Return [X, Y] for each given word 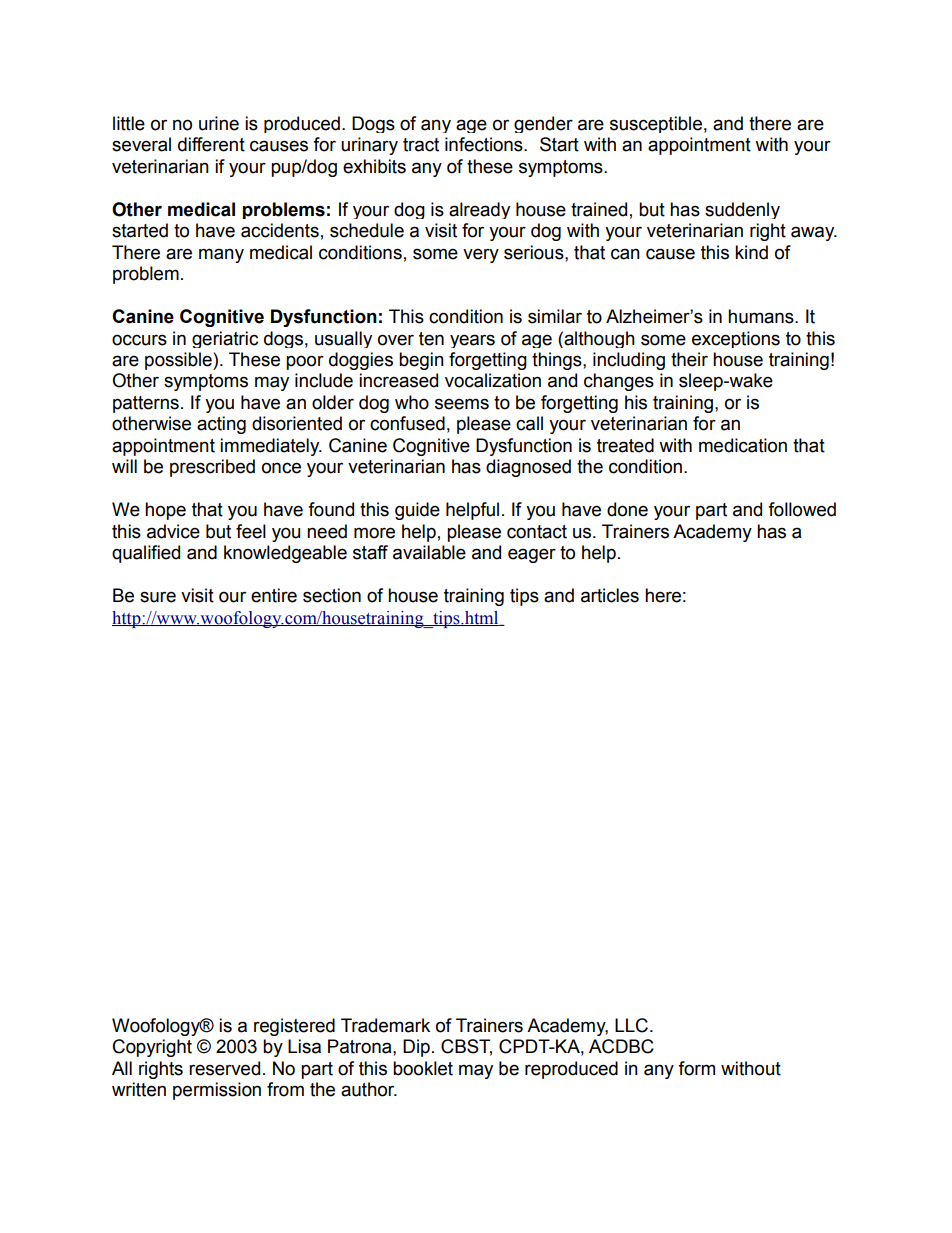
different [211, 144]
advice [173, 531]
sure [158, 597]
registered [294, 1027]
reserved [224, 1068]
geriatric [225, 339]
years [472, 341]
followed [802, 509]
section [332, 595]
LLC [631, 1025]
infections [485, 144]
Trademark [385, 1025]
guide [417, 511]
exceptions [736, 339]
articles [610, 595]
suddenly [742, 210]
